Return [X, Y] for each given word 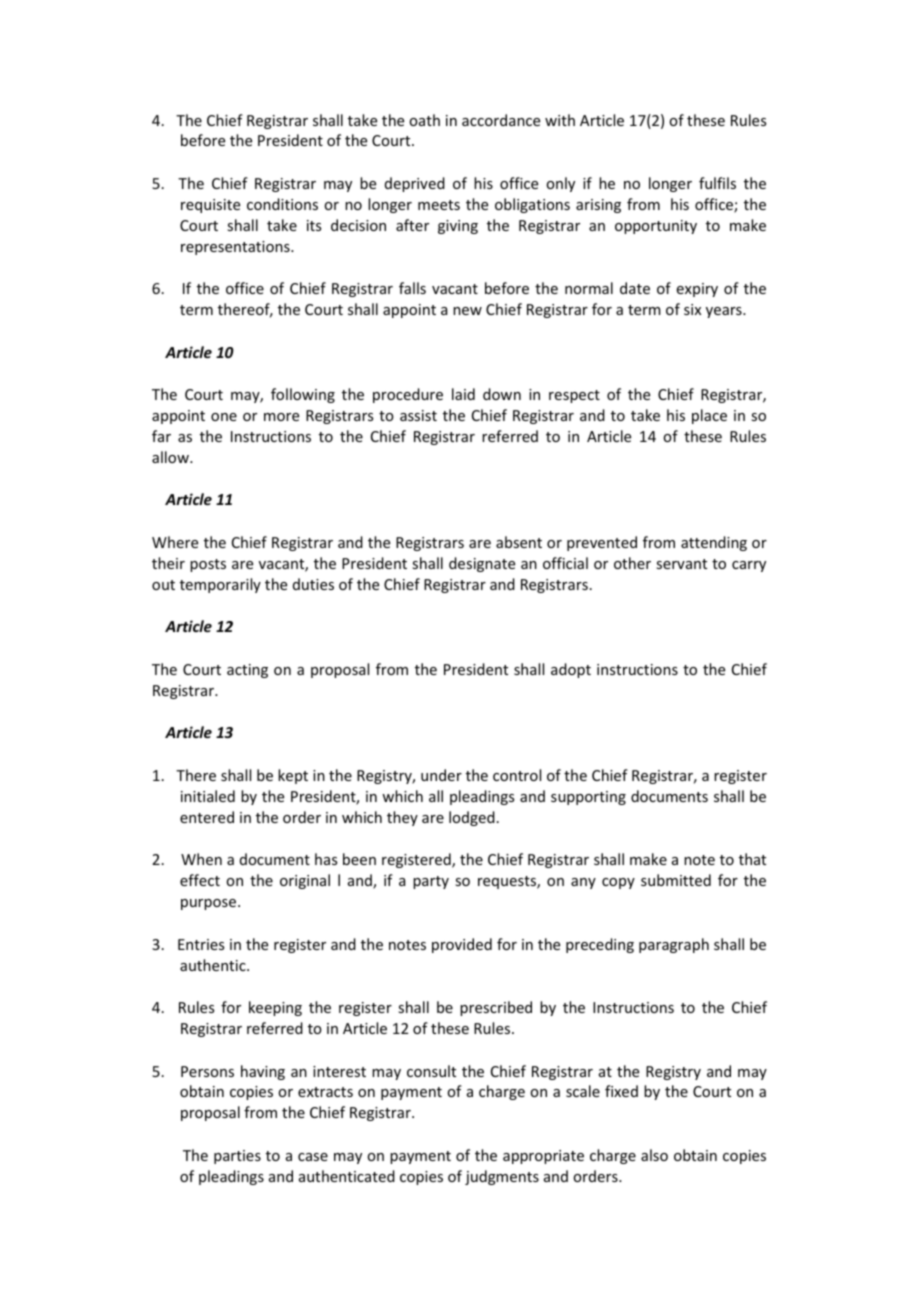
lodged [472, 818]
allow [171, 457]
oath [424, 120]
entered [207, 817]
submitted [676, 880]
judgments [502, 1177]
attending [714, 543]
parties [237, 1157]
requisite [210, 206]
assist [418, 415]
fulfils [717, 183]
